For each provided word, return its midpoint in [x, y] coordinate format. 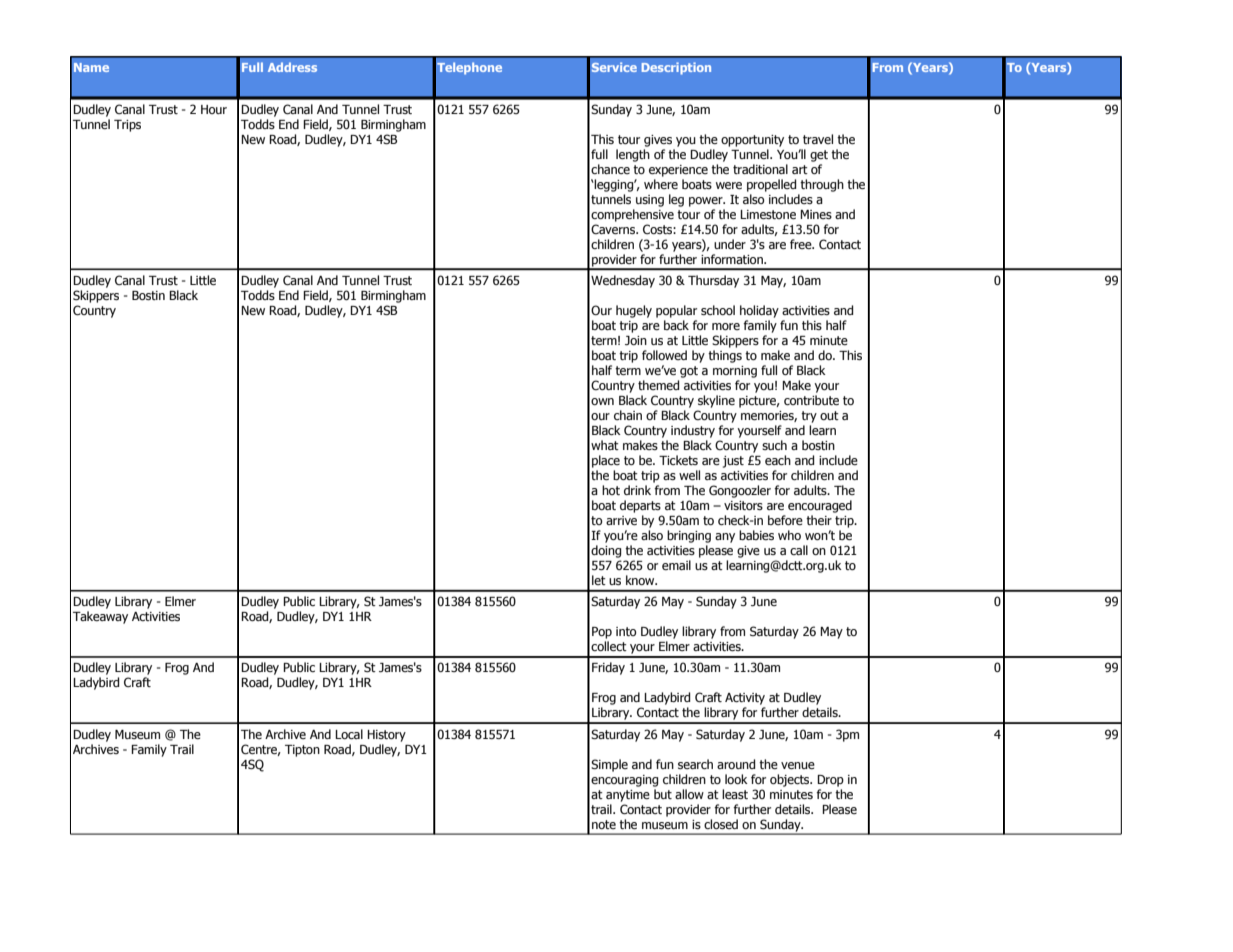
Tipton [302, 751]
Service [614, 67]
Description [676, 68]
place [606, 461]
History [386, 736]
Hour [214, 109]
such [774, 445]
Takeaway [100, 617]
